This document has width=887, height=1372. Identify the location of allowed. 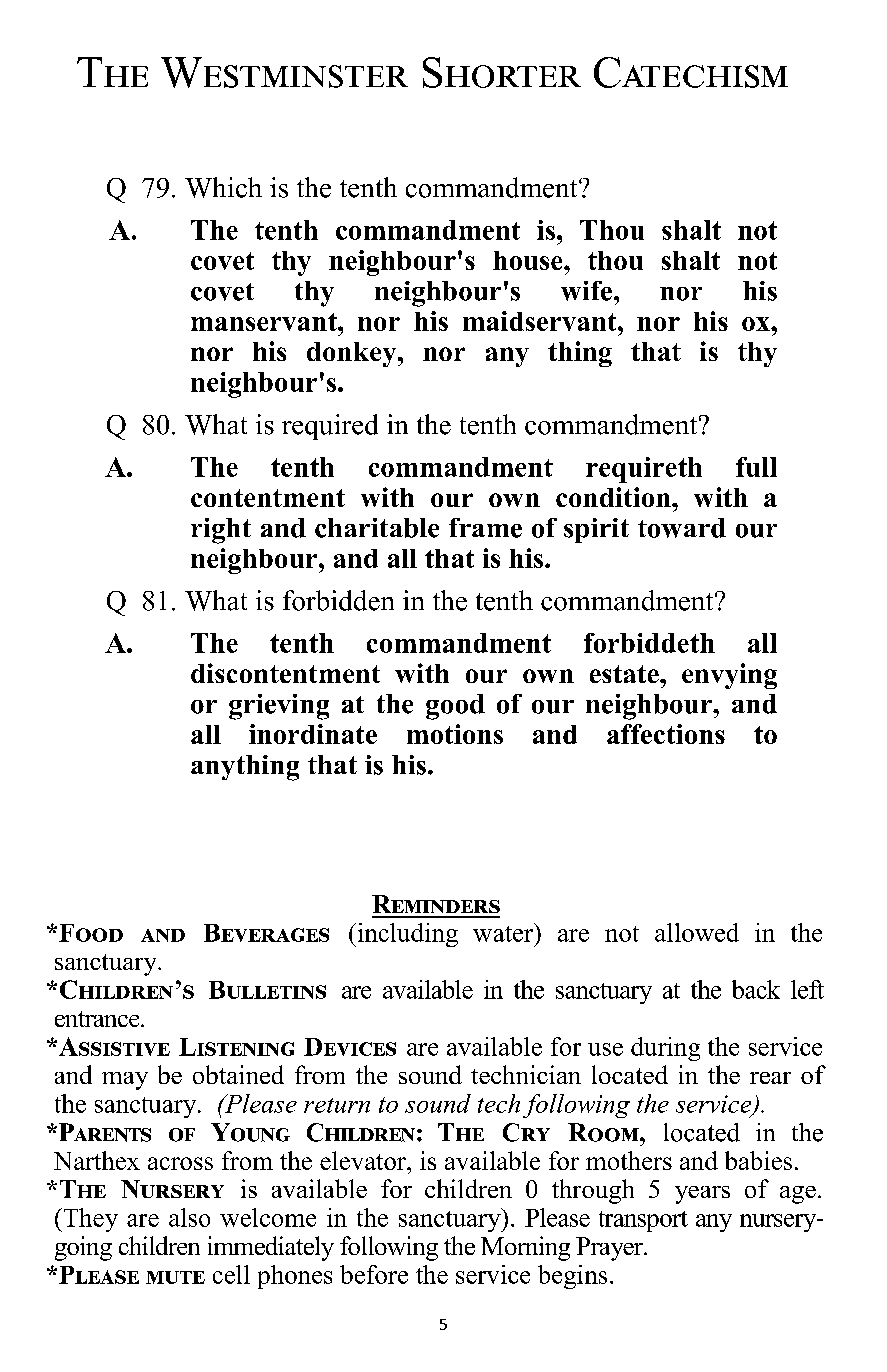
(697, 932).
